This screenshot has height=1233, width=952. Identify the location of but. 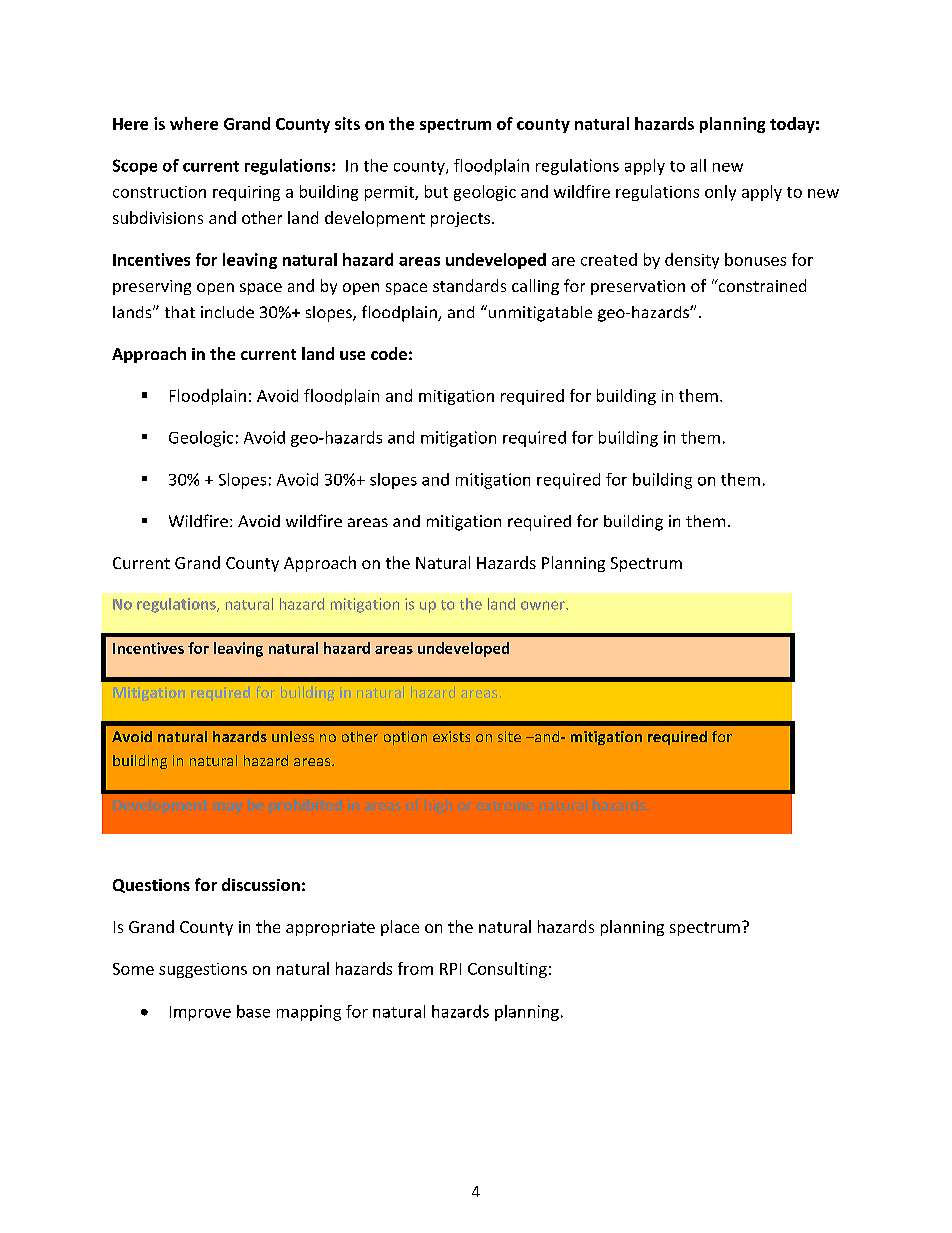
(436, 191).
